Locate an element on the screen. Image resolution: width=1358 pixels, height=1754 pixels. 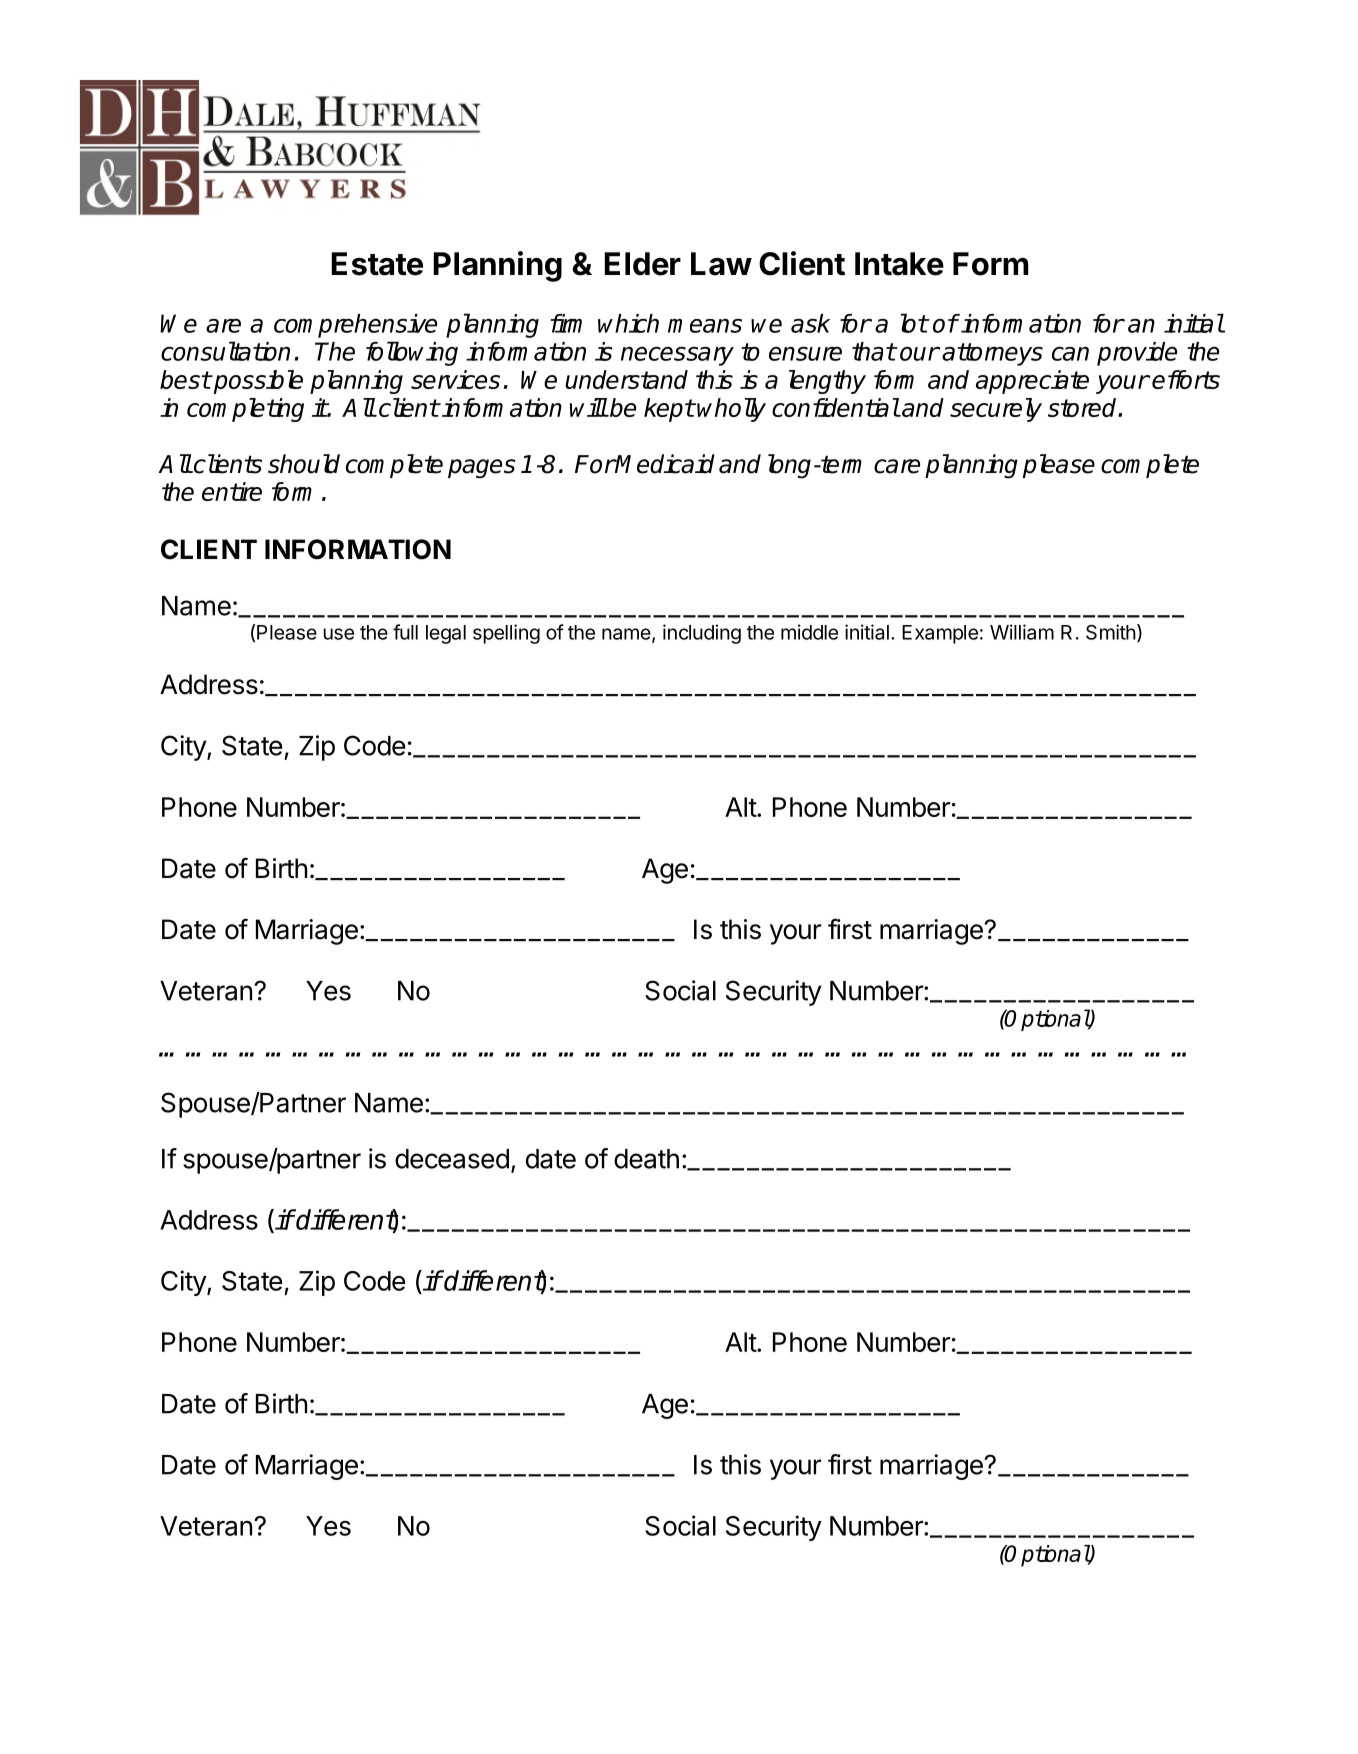
deceased is located at coordinates (452, 1159).
